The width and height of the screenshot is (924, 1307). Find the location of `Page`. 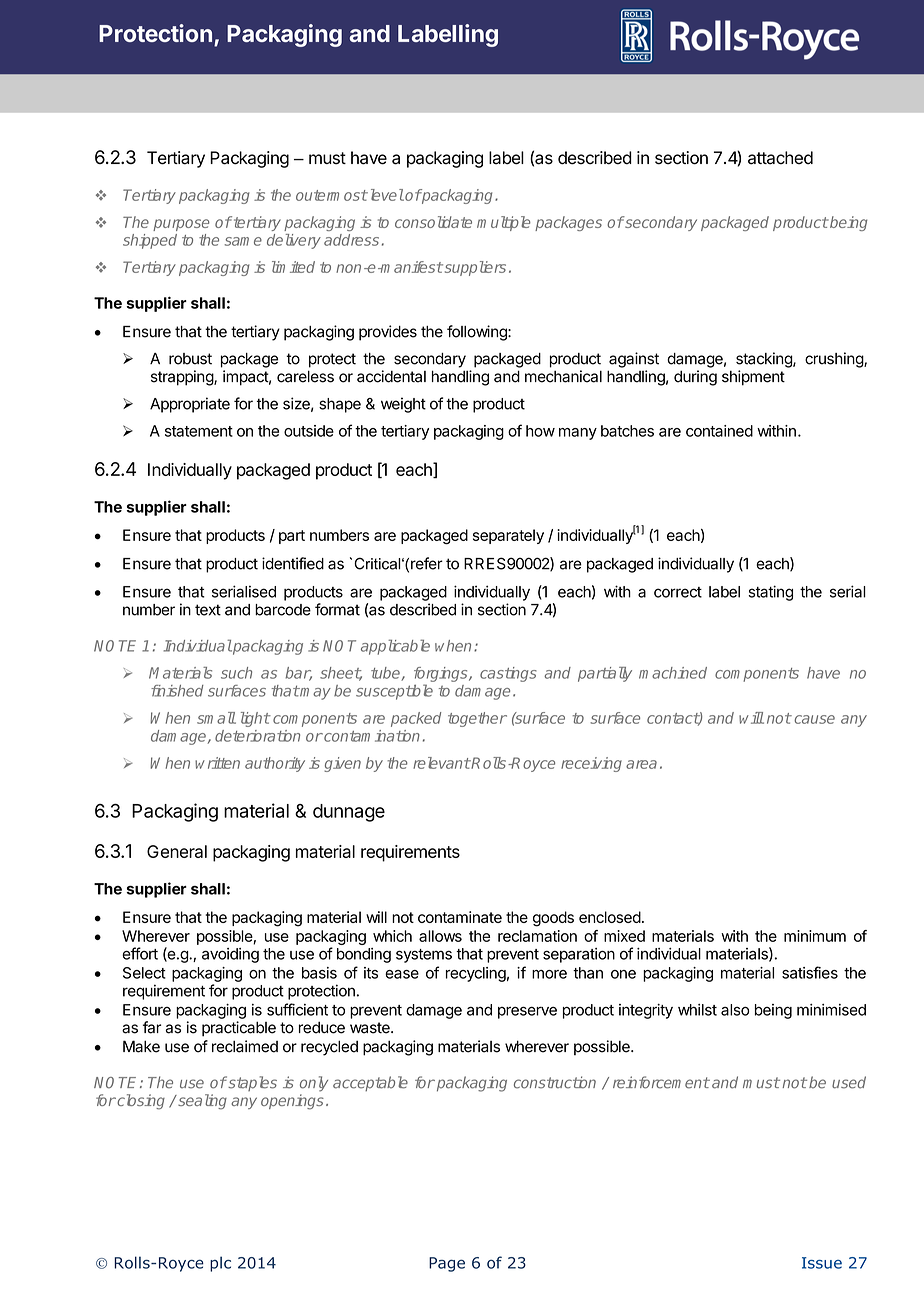

Page is located at coordinates (447, 1264).
